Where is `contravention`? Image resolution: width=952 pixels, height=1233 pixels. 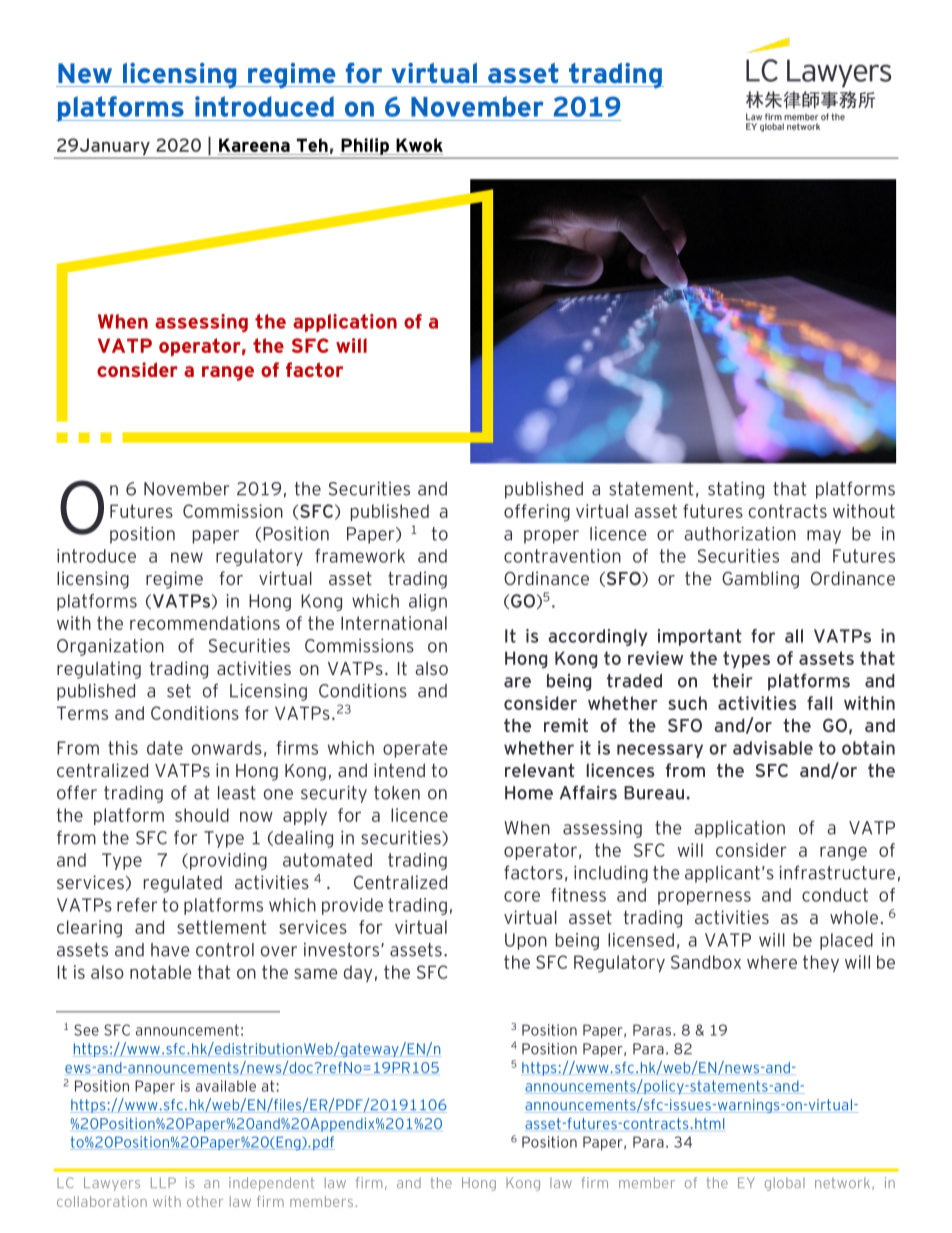 contravention is located at coordinates (562, 556).
